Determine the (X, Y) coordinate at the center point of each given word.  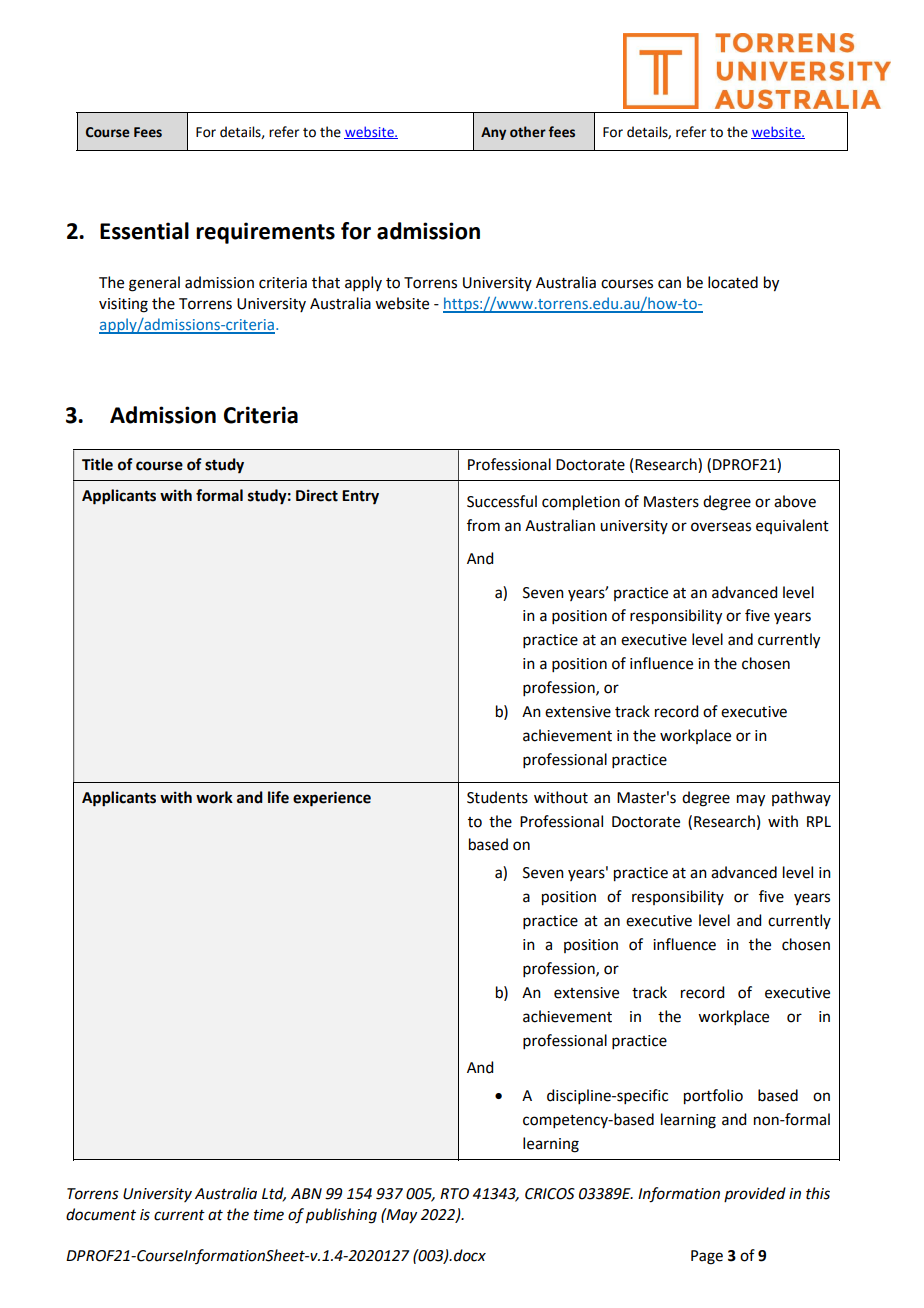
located (733, 282)
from (483, 525)
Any (493, 133)
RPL (819, 821)
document (101, 1214)
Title (97, 464)
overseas (721, 527)
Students (497, 797)
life (278, 797)
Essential (144, 231)
